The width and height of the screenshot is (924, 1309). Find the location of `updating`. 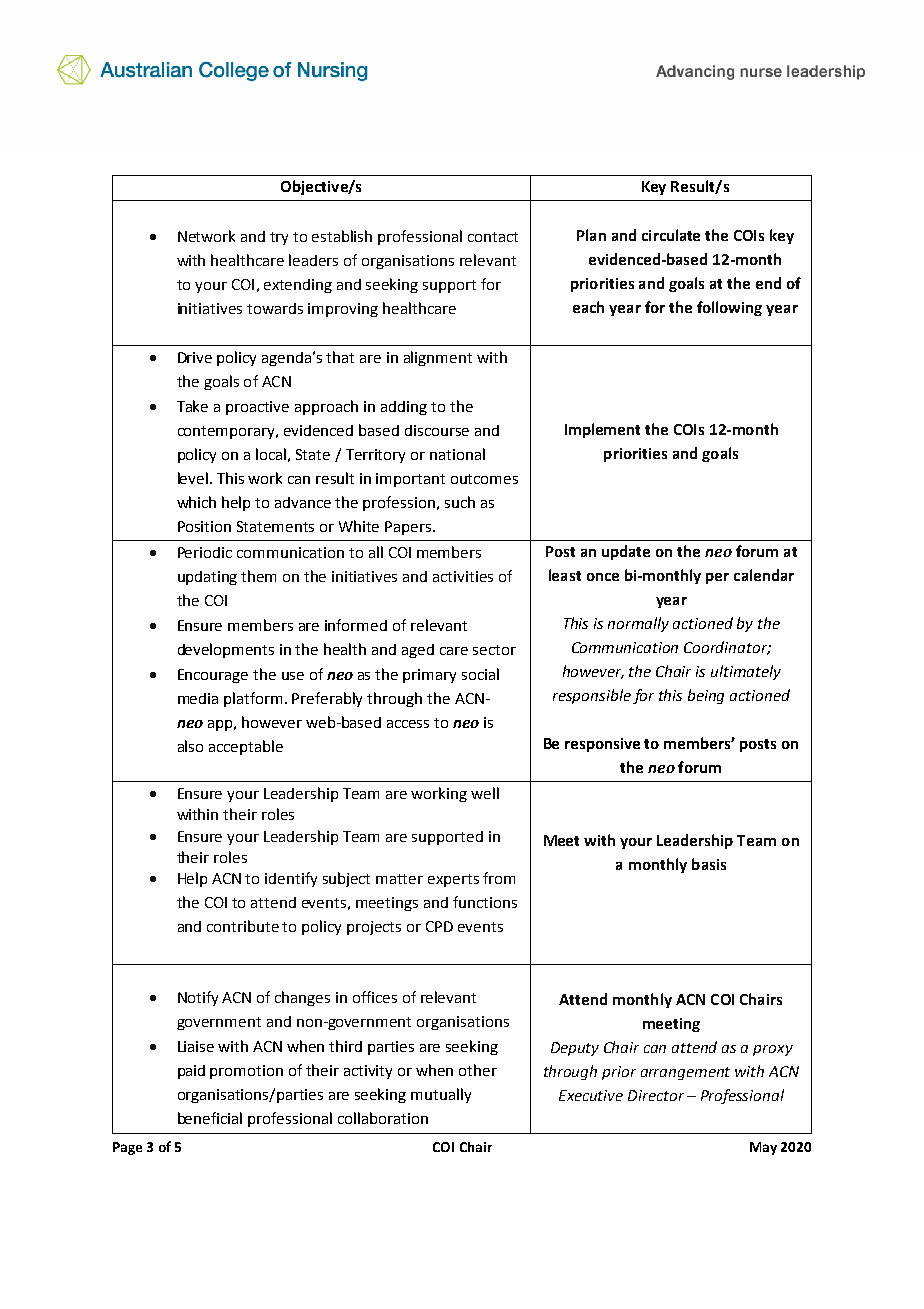

updating is located at coordinates (207, 578).
